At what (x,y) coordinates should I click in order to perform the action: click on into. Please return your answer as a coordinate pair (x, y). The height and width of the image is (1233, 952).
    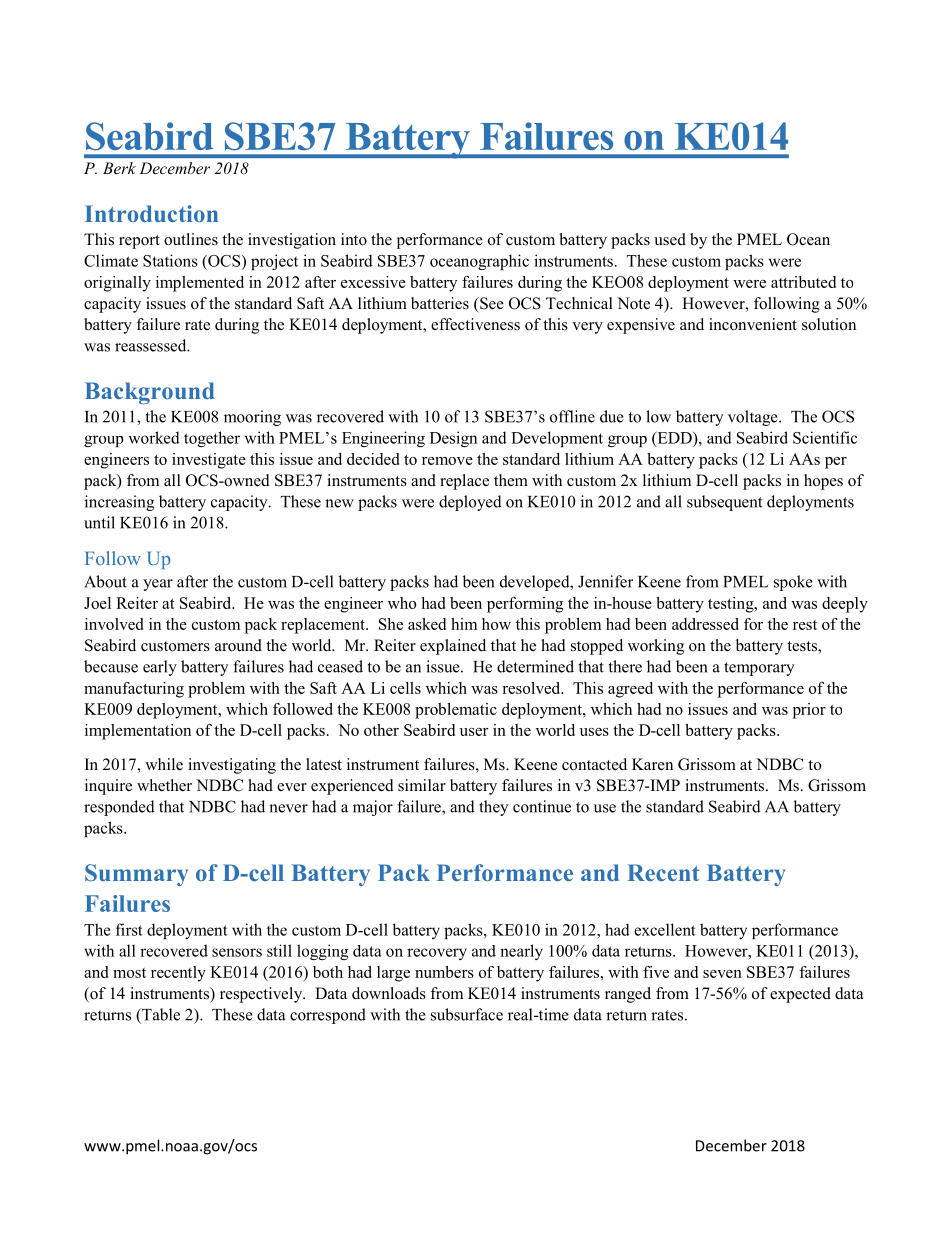
    Looking at the image, I should click on (354, 239).
